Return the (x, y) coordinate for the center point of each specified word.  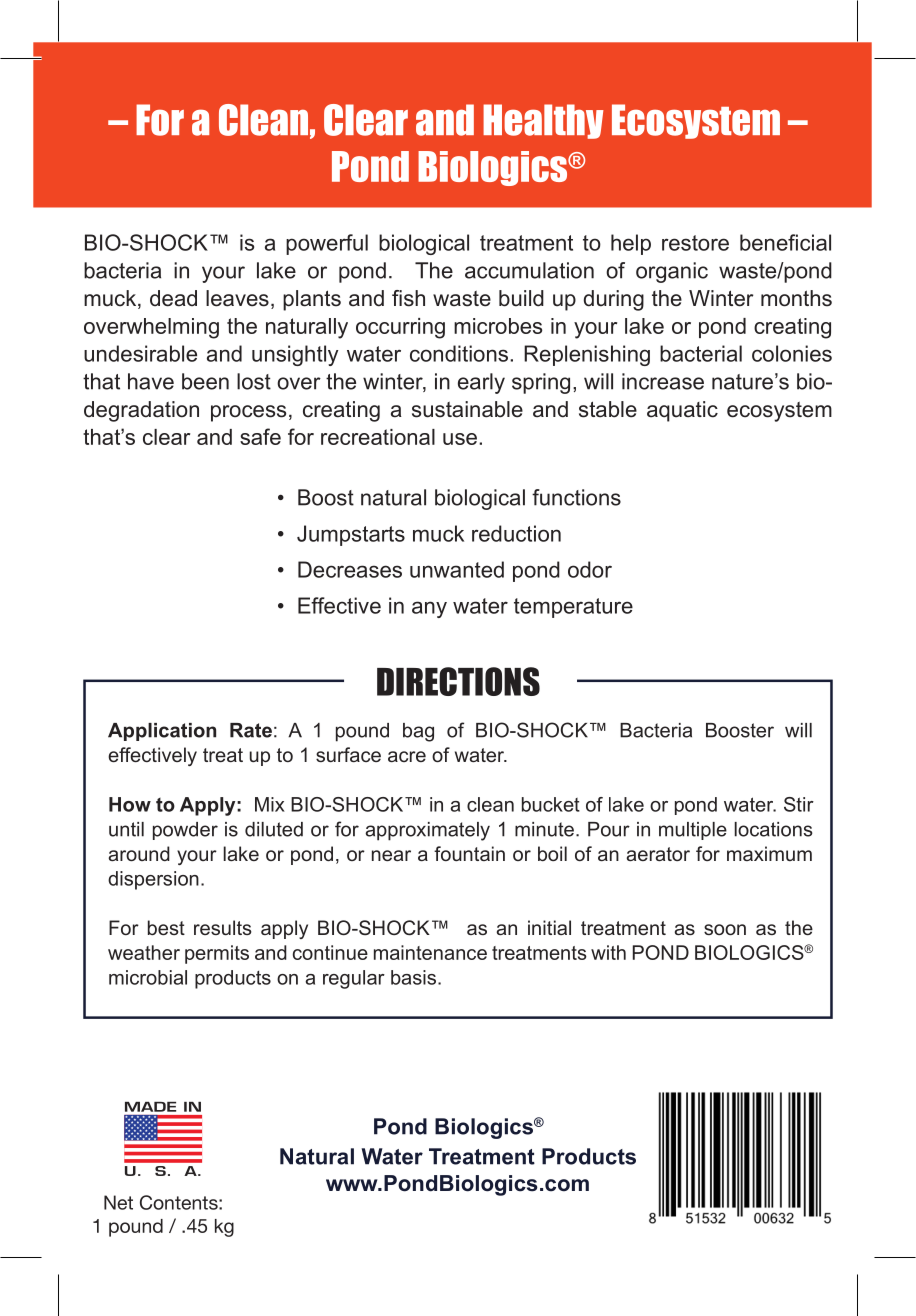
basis (415, 977)
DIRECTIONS (458, 681)
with (608, 952)
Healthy (543, 121)
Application (162, 732)
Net (118, 1202)
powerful (327, 244)
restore (695, 243)
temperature (573, 608)
